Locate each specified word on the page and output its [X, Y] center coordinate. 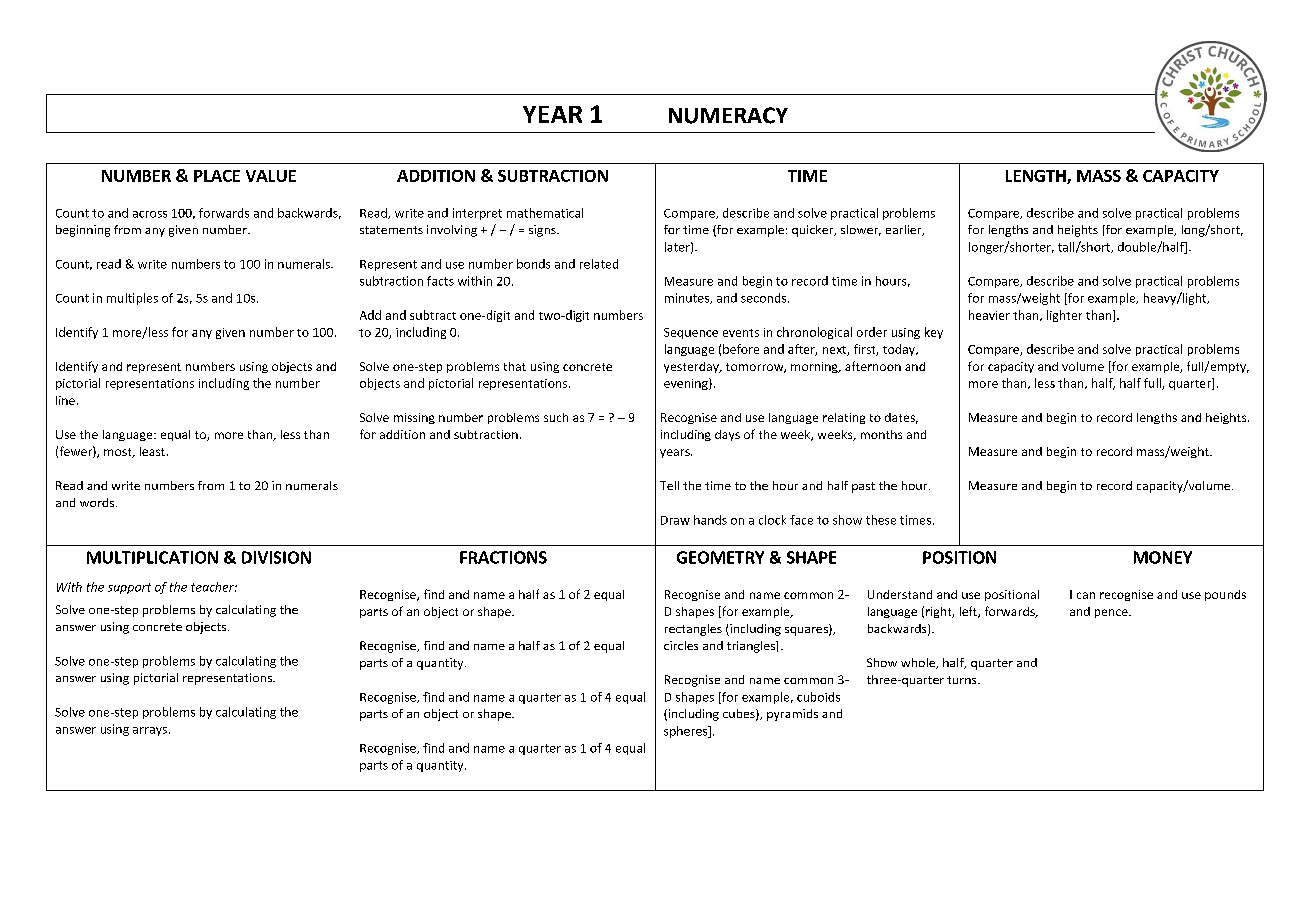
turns [963, 680]
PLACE [217, 176]
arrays [150, 731]
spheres [687, 732]
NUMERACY [728, 115]
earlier [905, 230]
